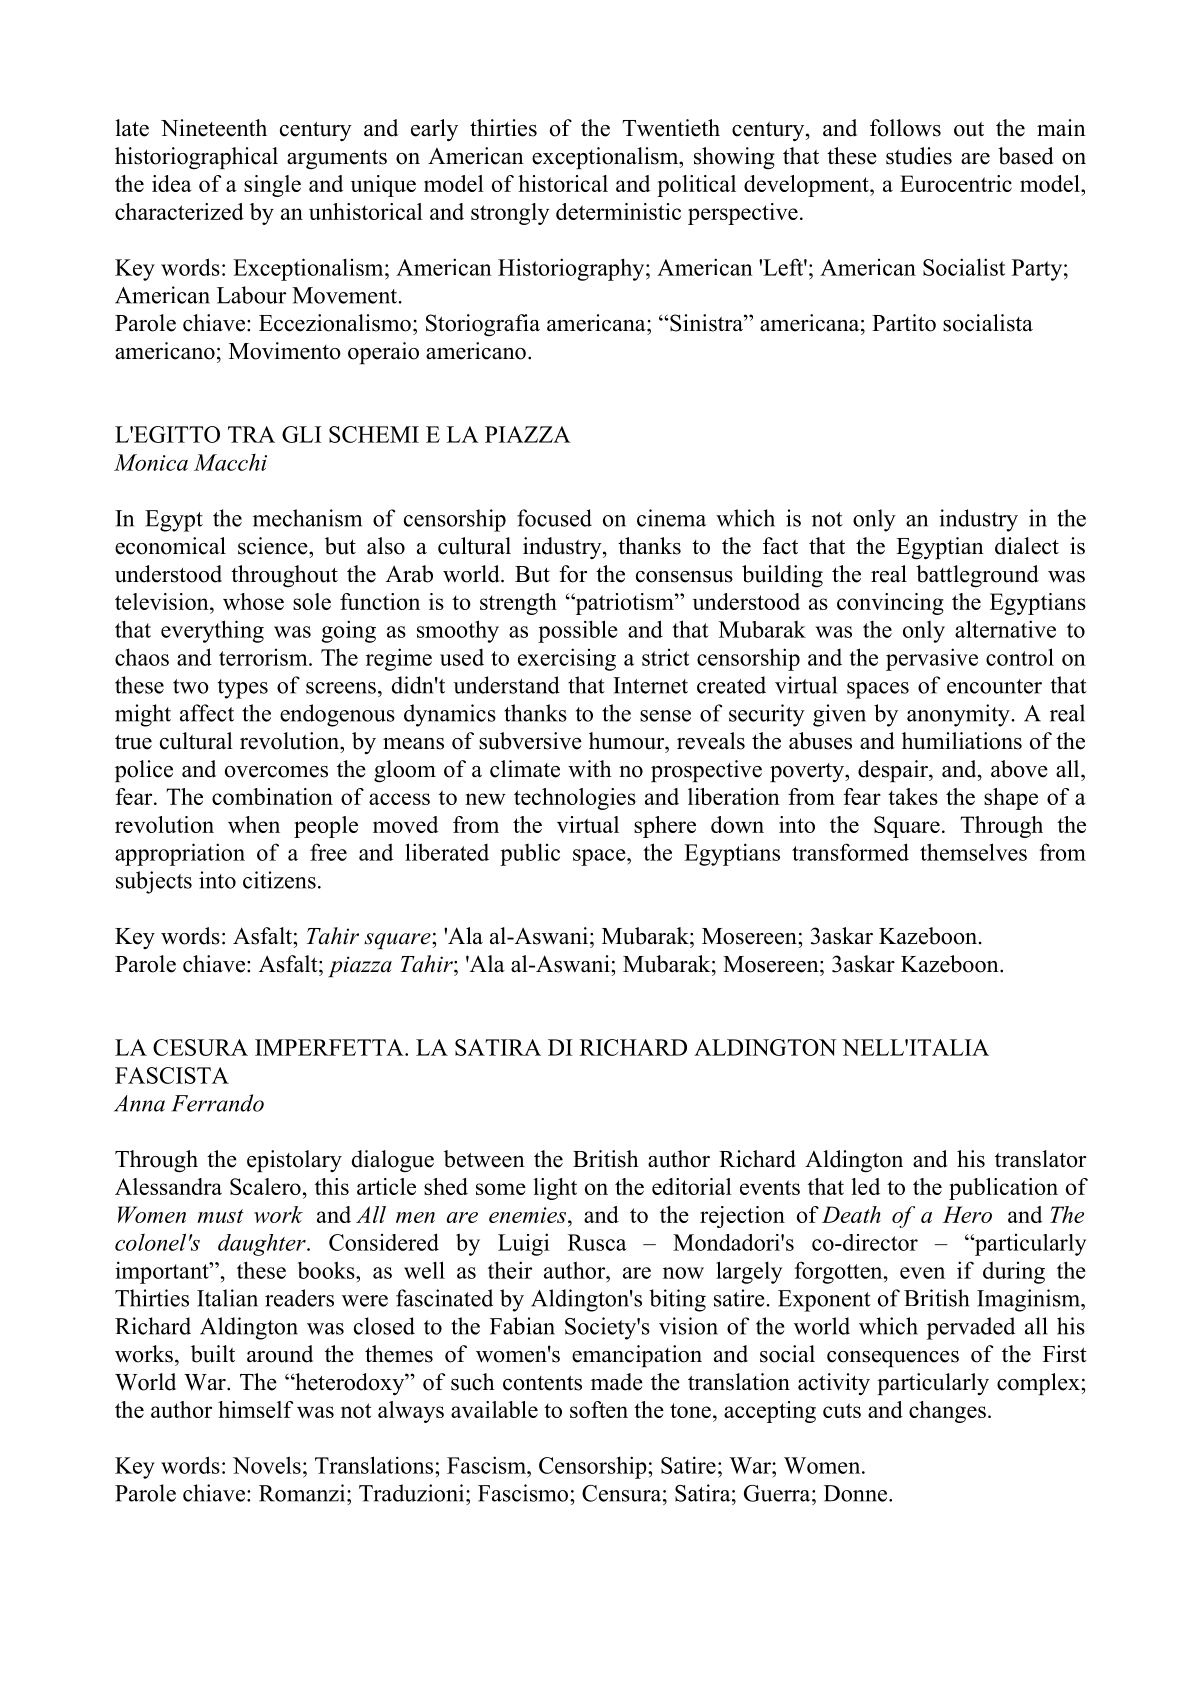 This document has width=1201, height=1700. What do you see at coordinates (618, 211) in the document?
I see `deterministic` at bounding box center [618, 211].
